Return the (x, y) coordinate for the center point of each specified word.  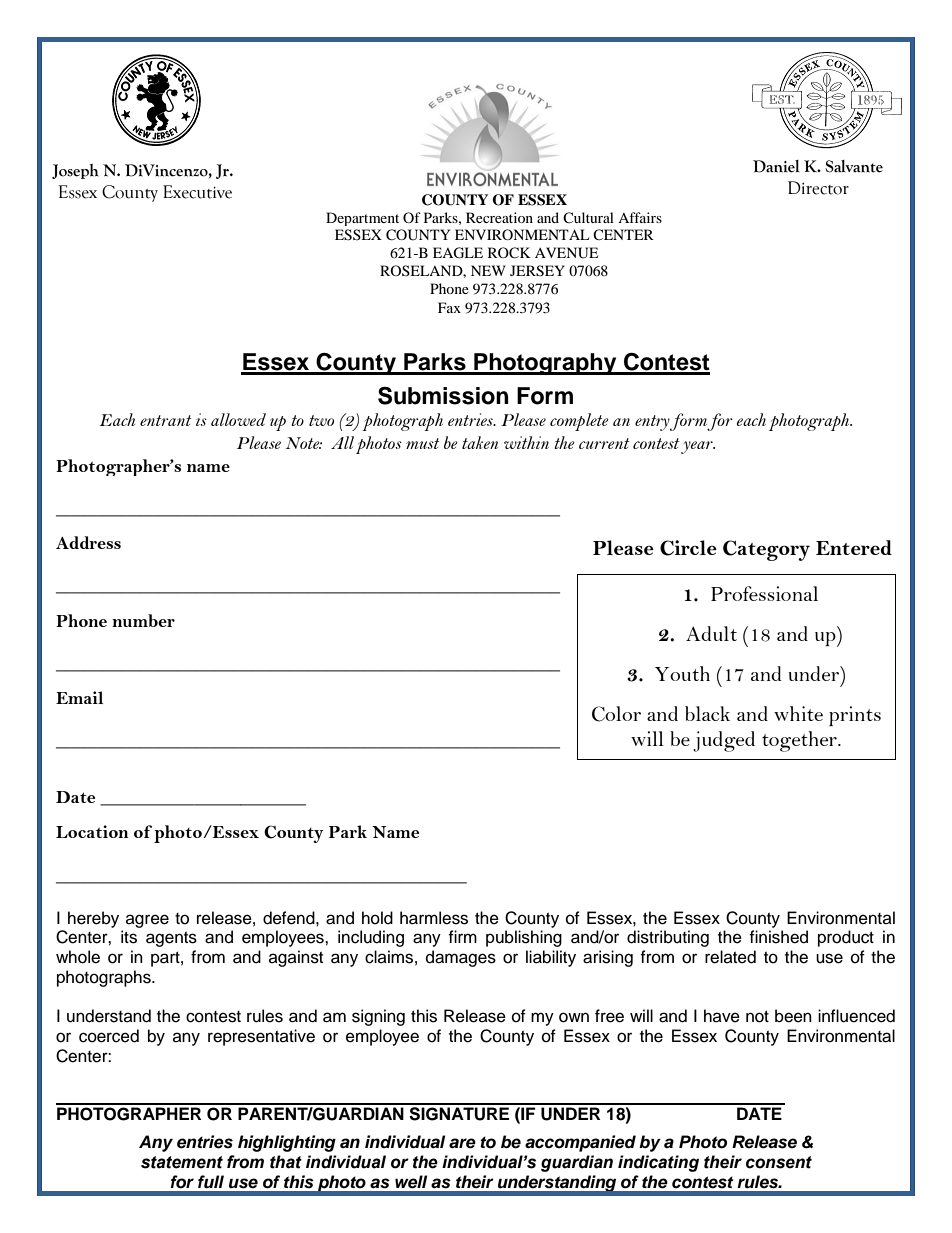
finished (778, 937)
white (798, 713)
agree (147, 921)
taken (480, 442)
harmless (434, 918)
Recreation (499, 217)
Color (616, 714)
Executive (197, 192)
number (143, 620)
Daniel (776, 166)
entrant (165, 420)
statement (182, 1162)
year (698, 447)
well (411, 1182)
